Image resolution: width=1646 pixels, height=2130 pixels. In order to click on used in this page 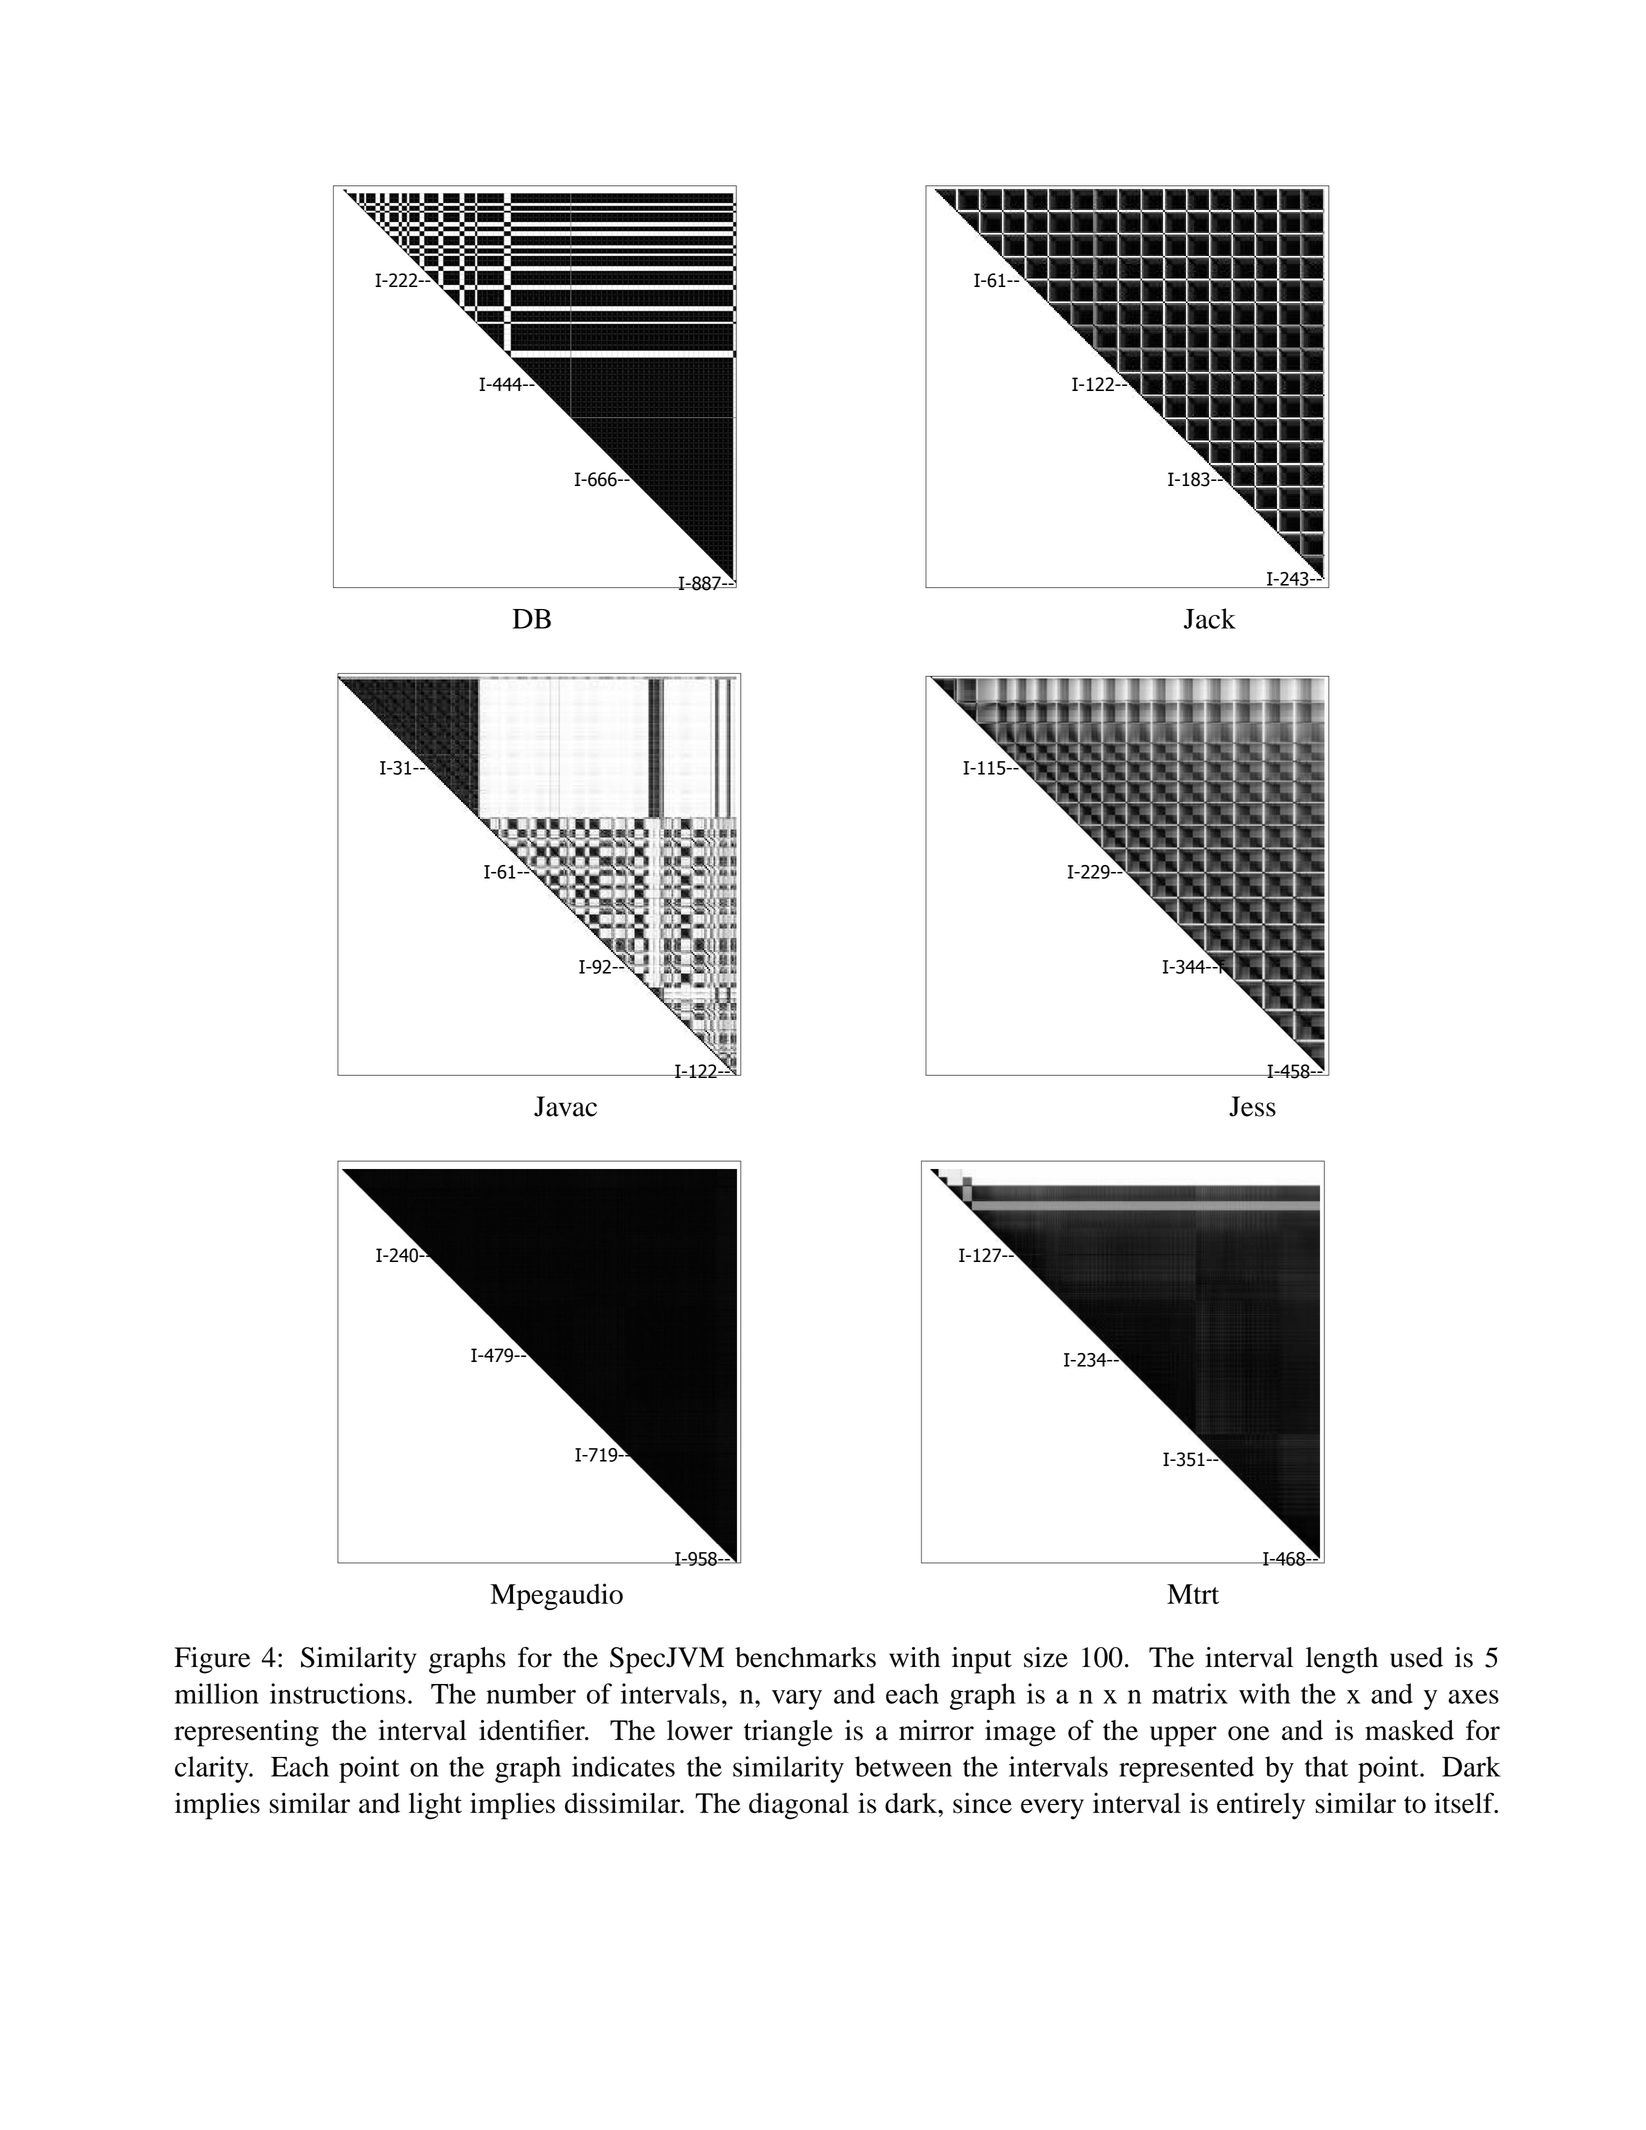, I will do `click(1416, 1657)`.
